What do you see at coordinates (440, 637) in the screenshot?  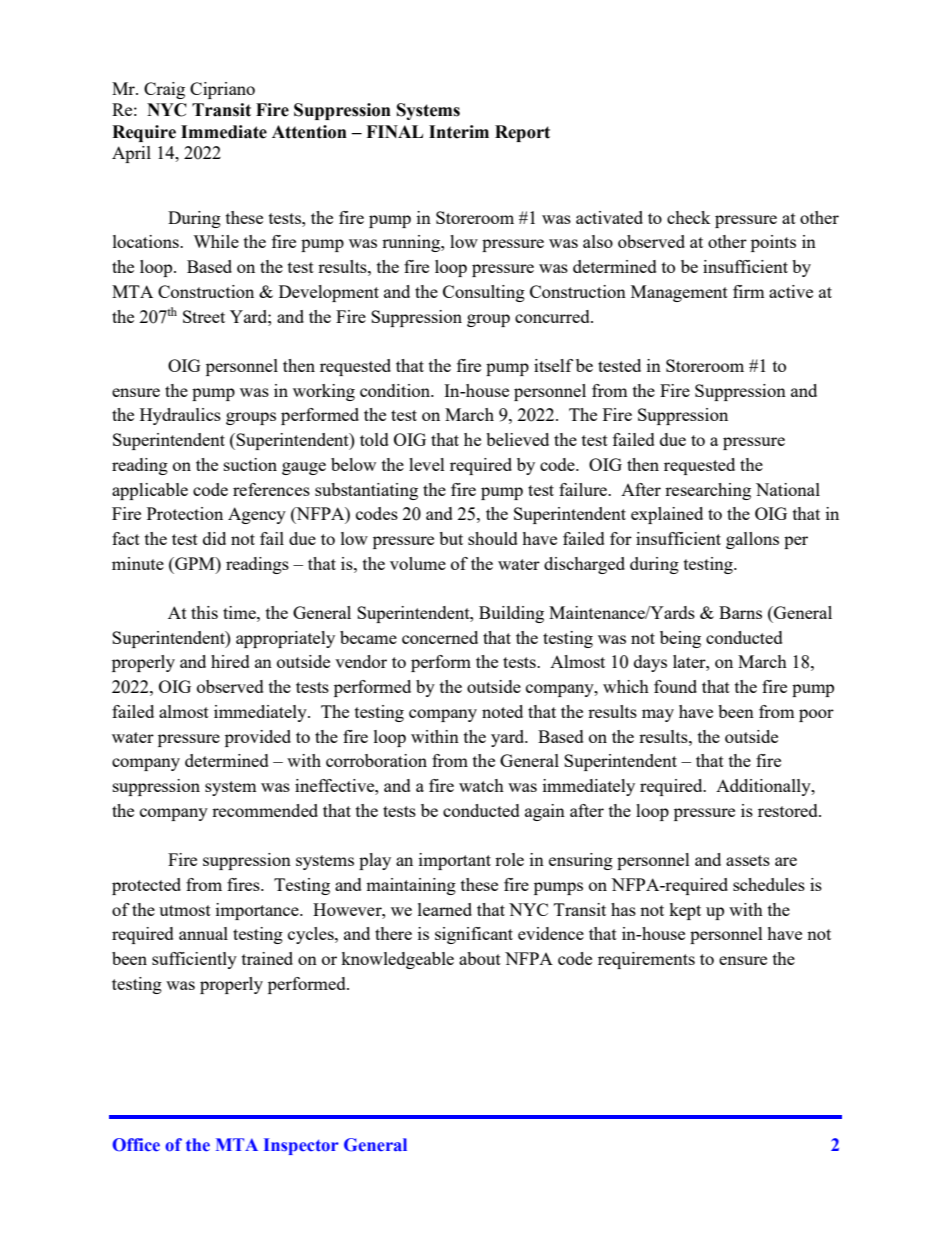 I see `concerned` at bounding box center [440, 637].
